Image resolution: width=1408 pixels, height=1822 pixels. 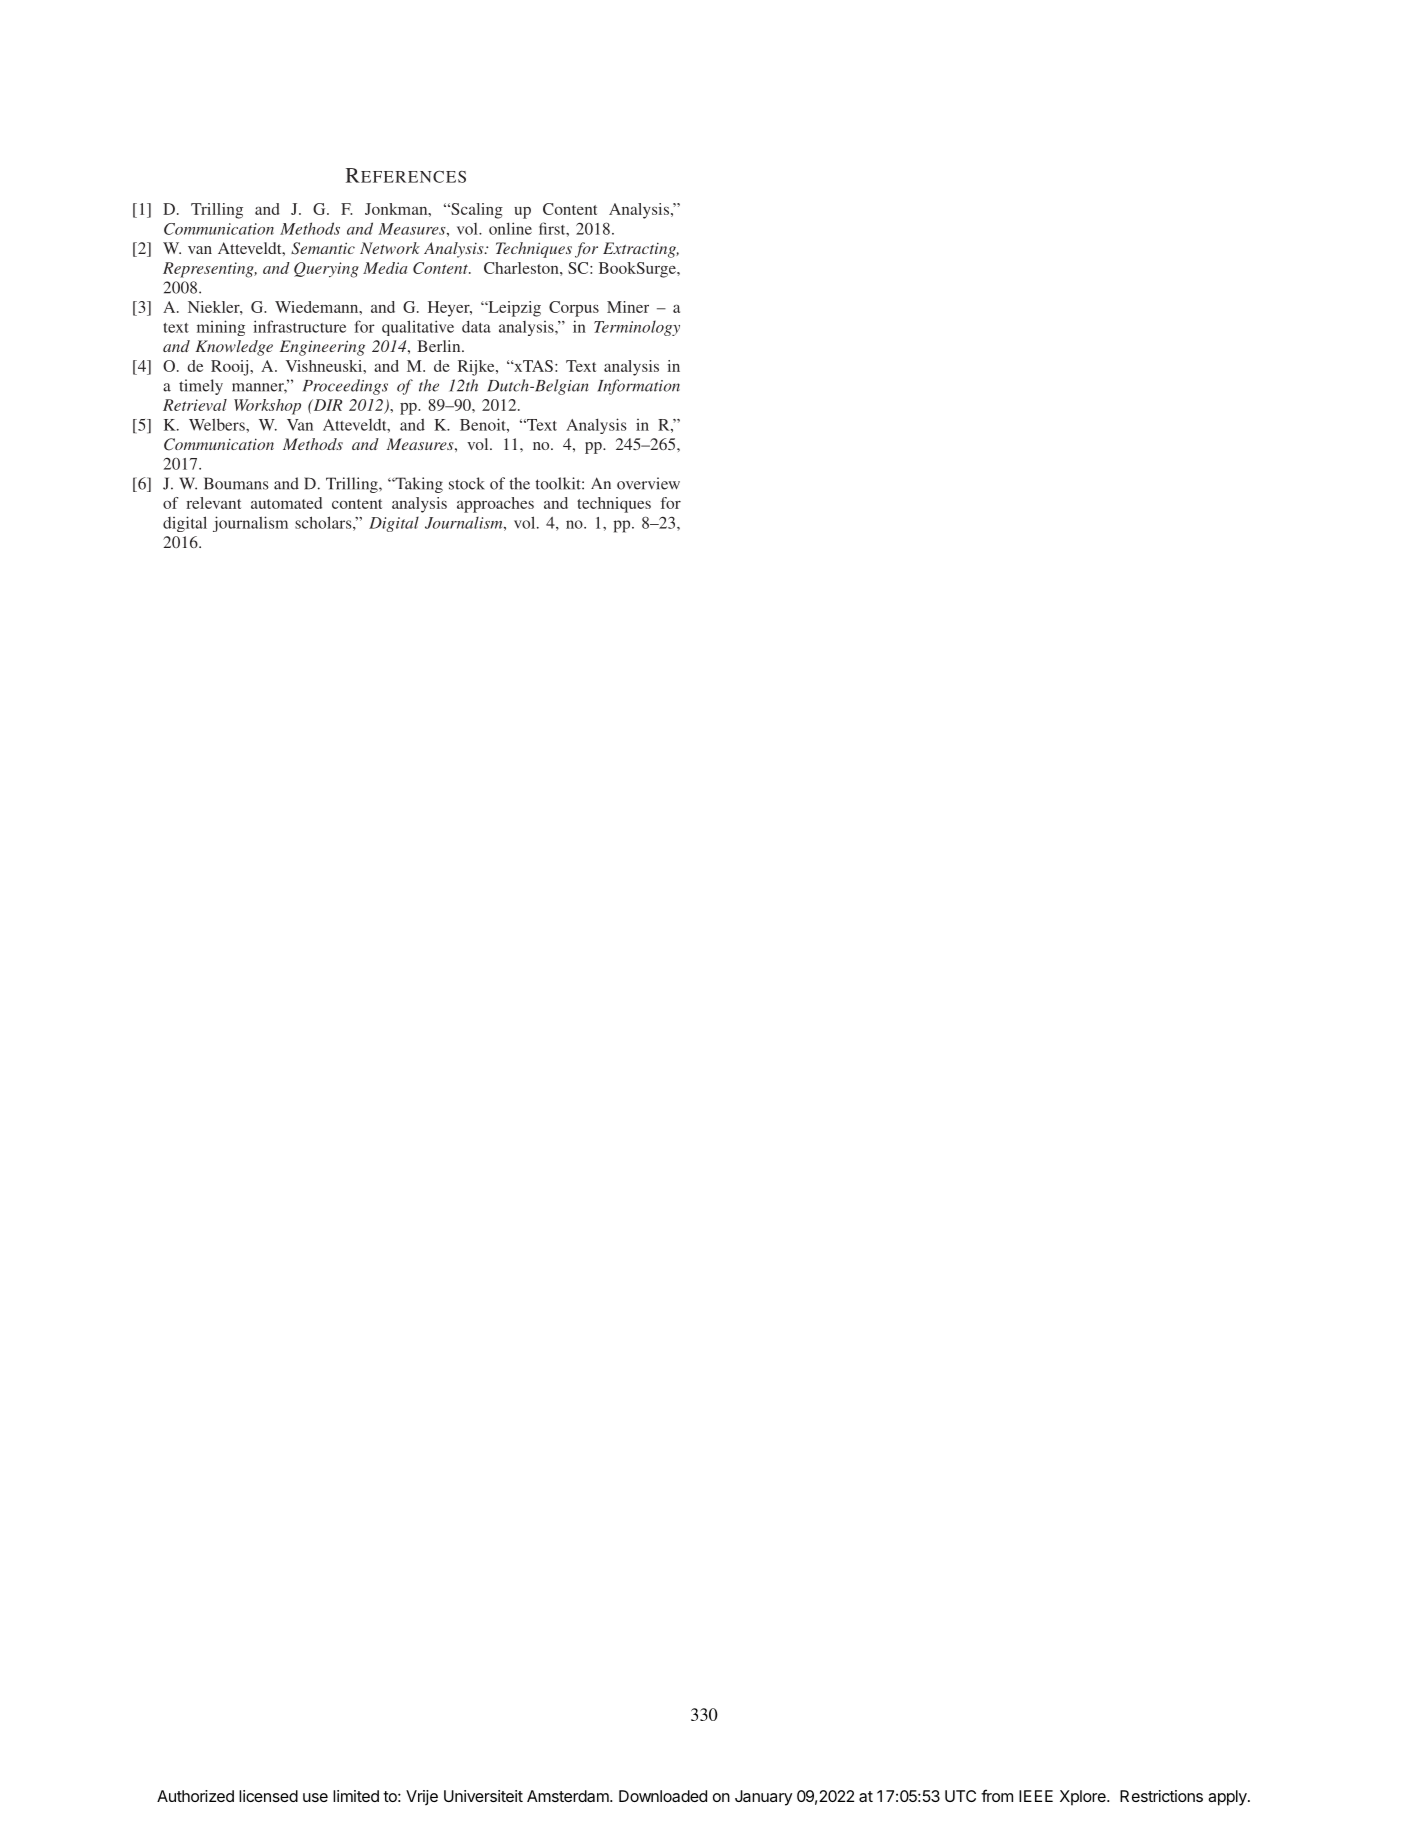 What do you see at coordinates (356, 1796) in the screenshot?
I see `limited` at bounding box center [356, 1796].
